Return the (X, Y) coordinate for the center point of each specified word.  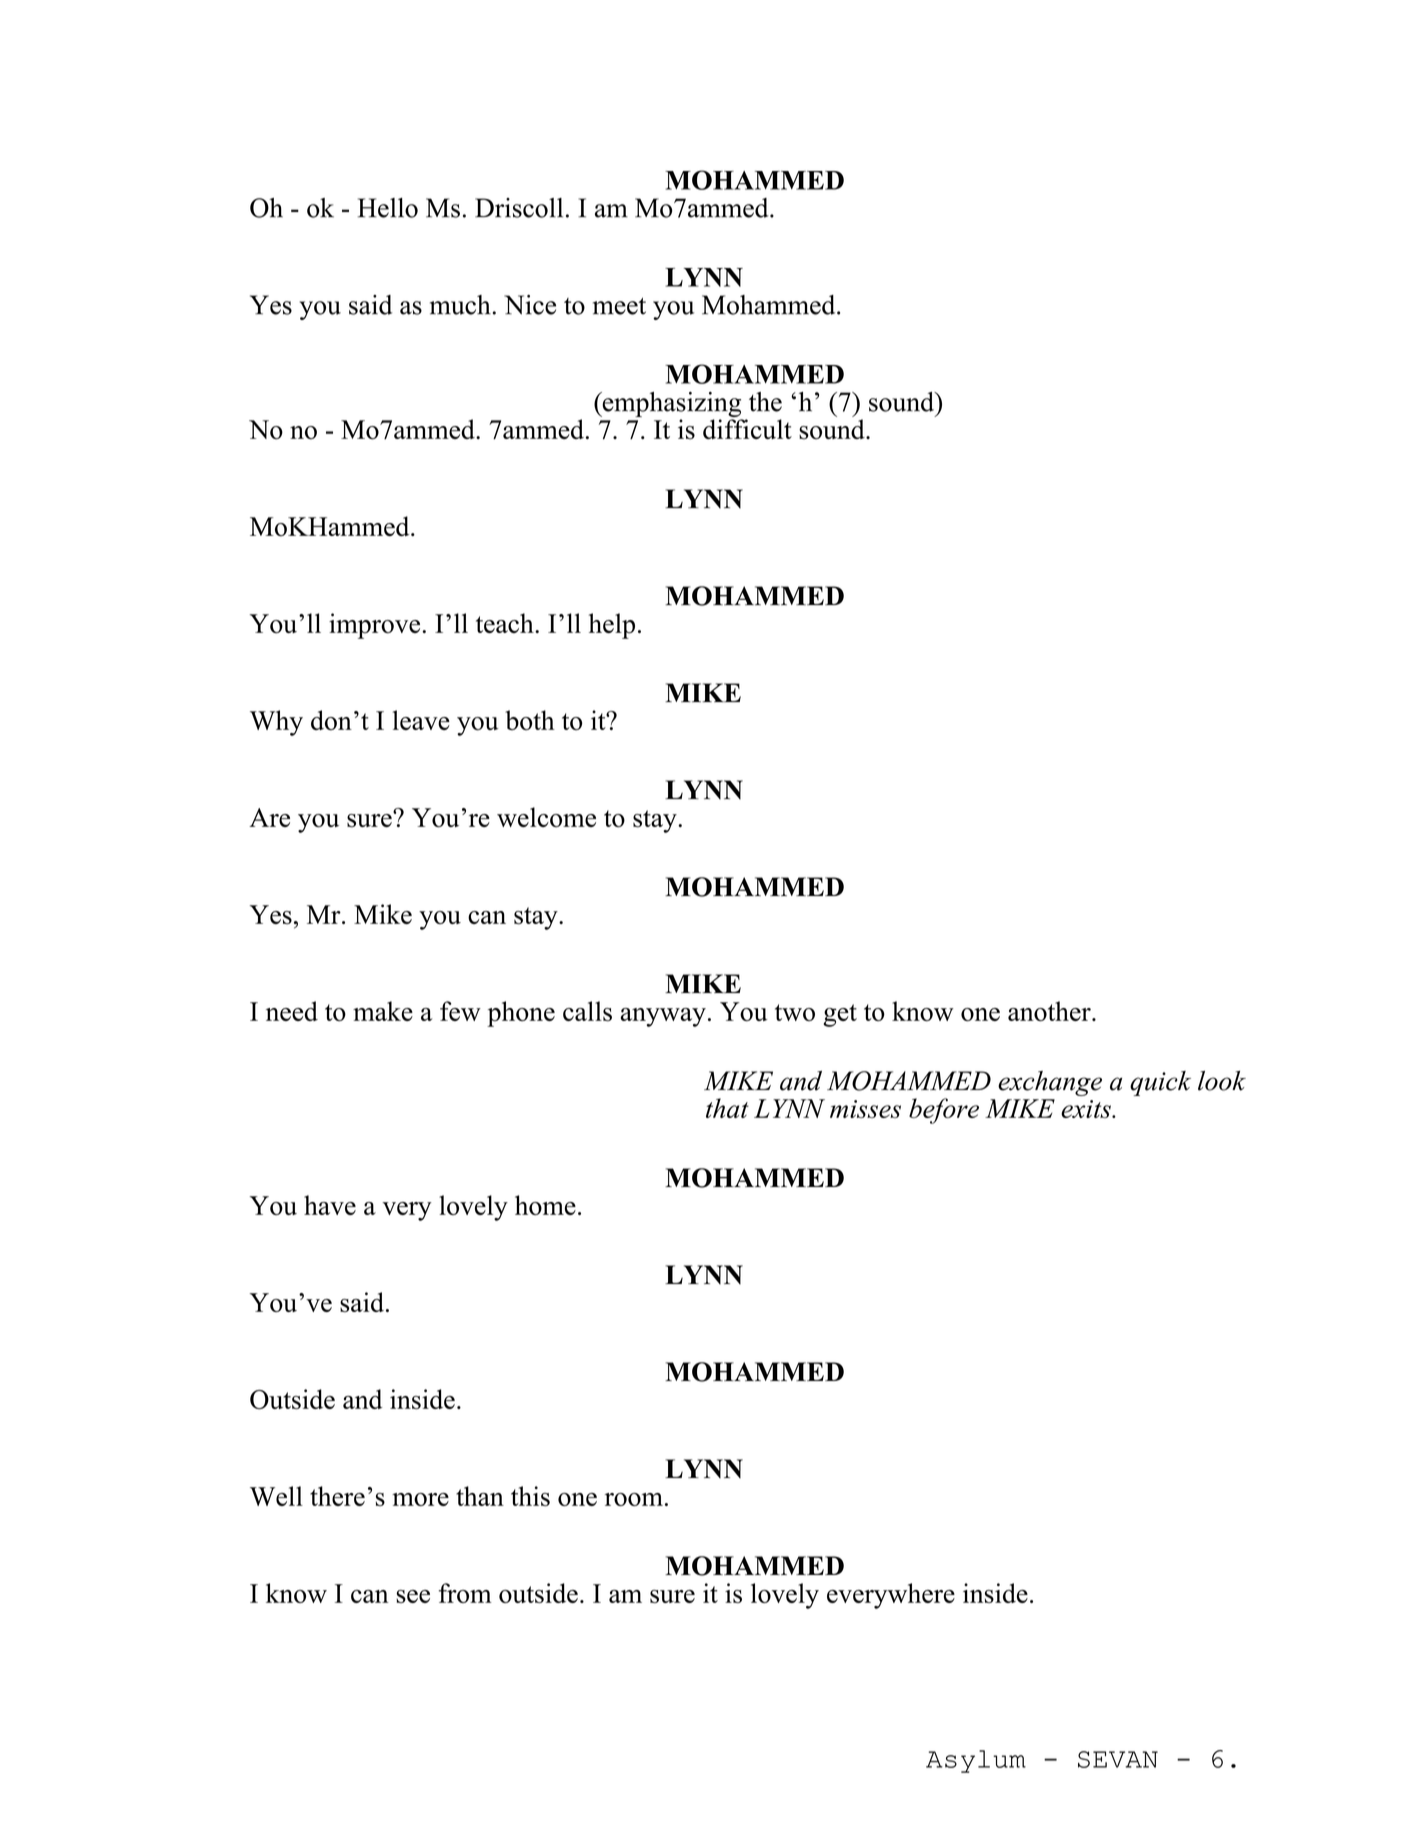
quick (1160, 1083)
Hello (388, 208)
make (383, 1011)
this (530, 1496)
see (413, 1596)
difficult (747, 429)
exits (1087, 1109)
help (612, 626)
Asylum (976, 1761)
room (634, 1499)
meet (619, 306)
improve (376, 626)
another (1050, 1011)
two (795, 1012)
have (330, 1205)
